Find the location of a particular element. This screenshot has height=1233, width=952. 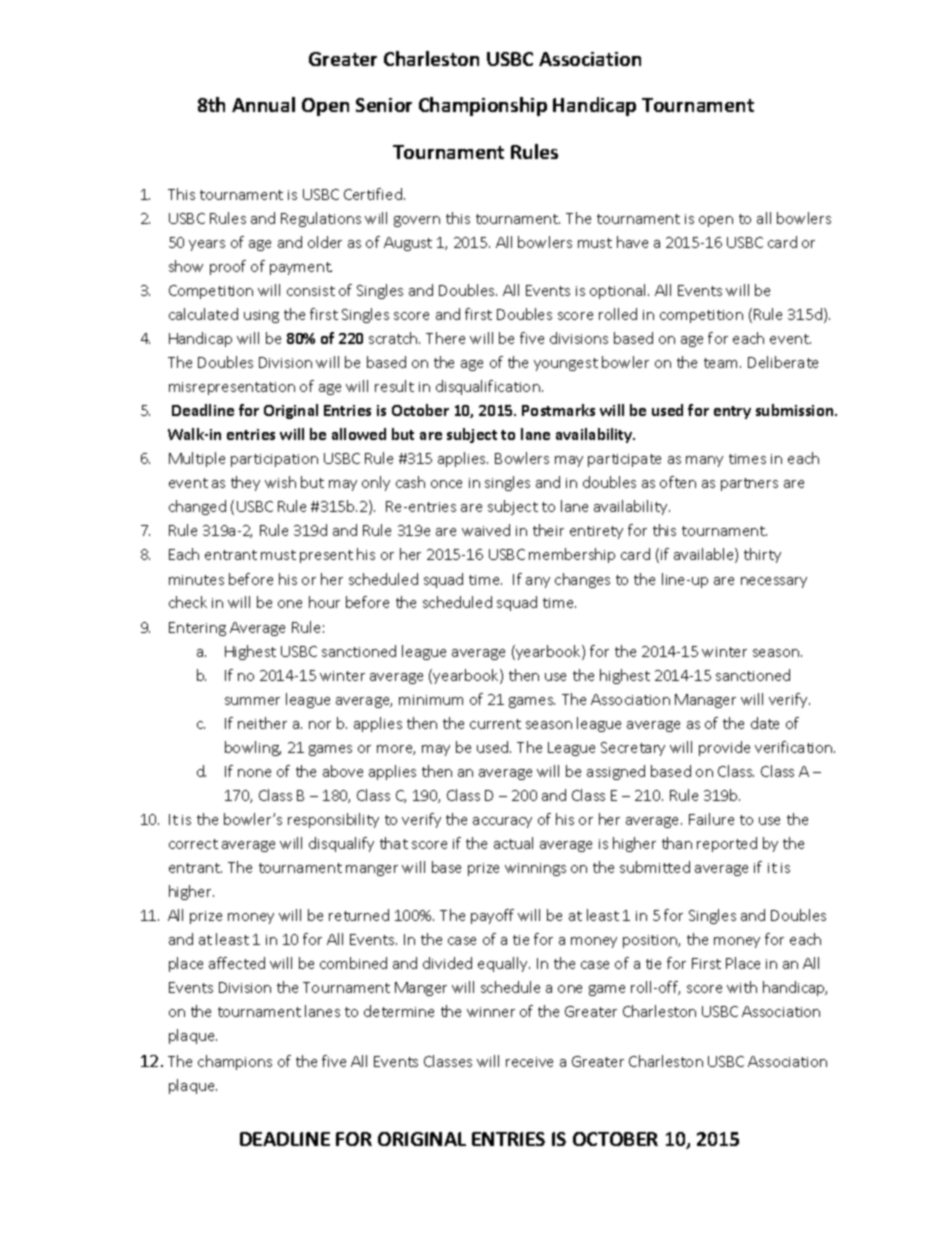

minutes is located at coordinates (196, 580).
